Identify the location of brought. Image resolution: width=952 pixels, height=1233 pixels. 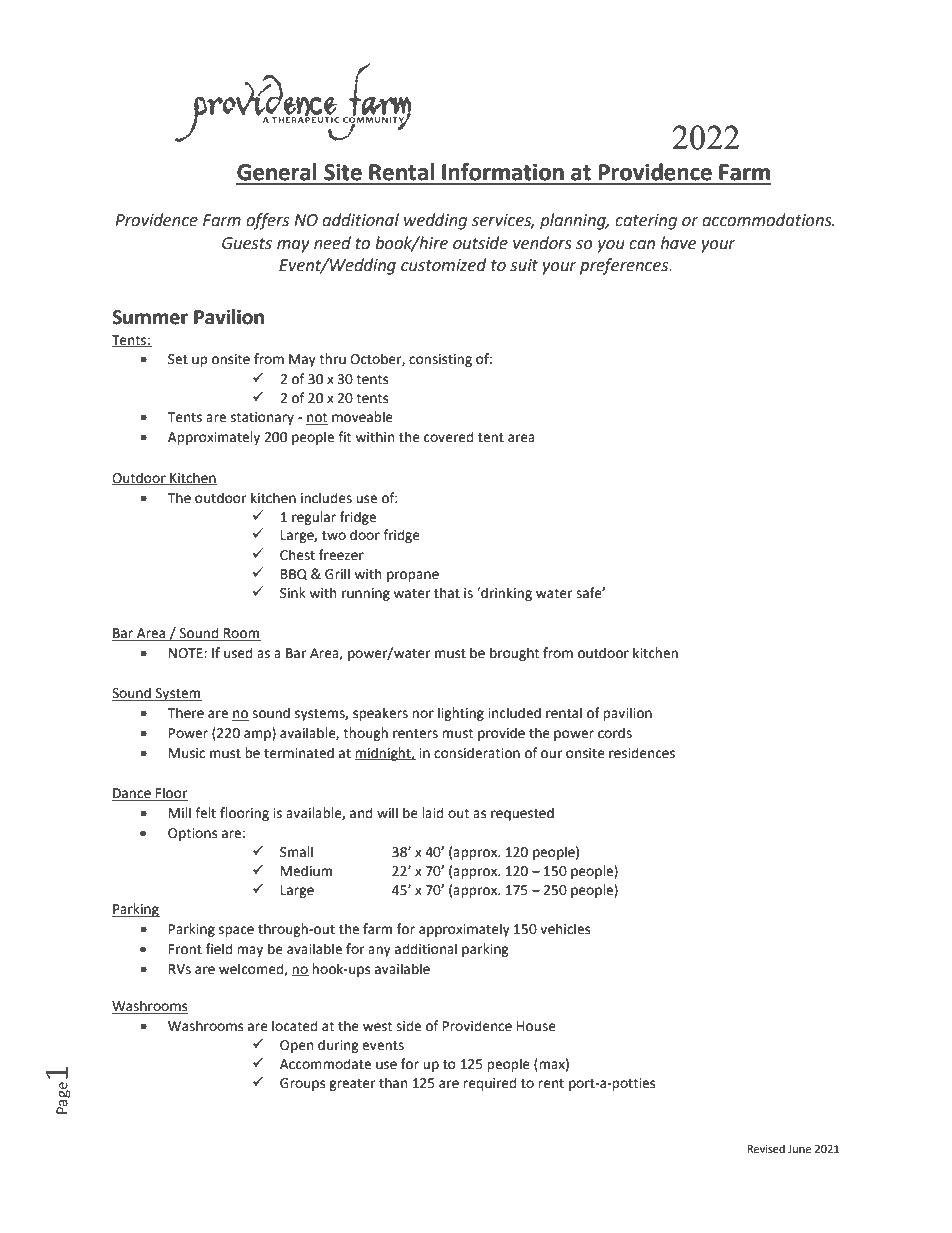
(514, 654).
